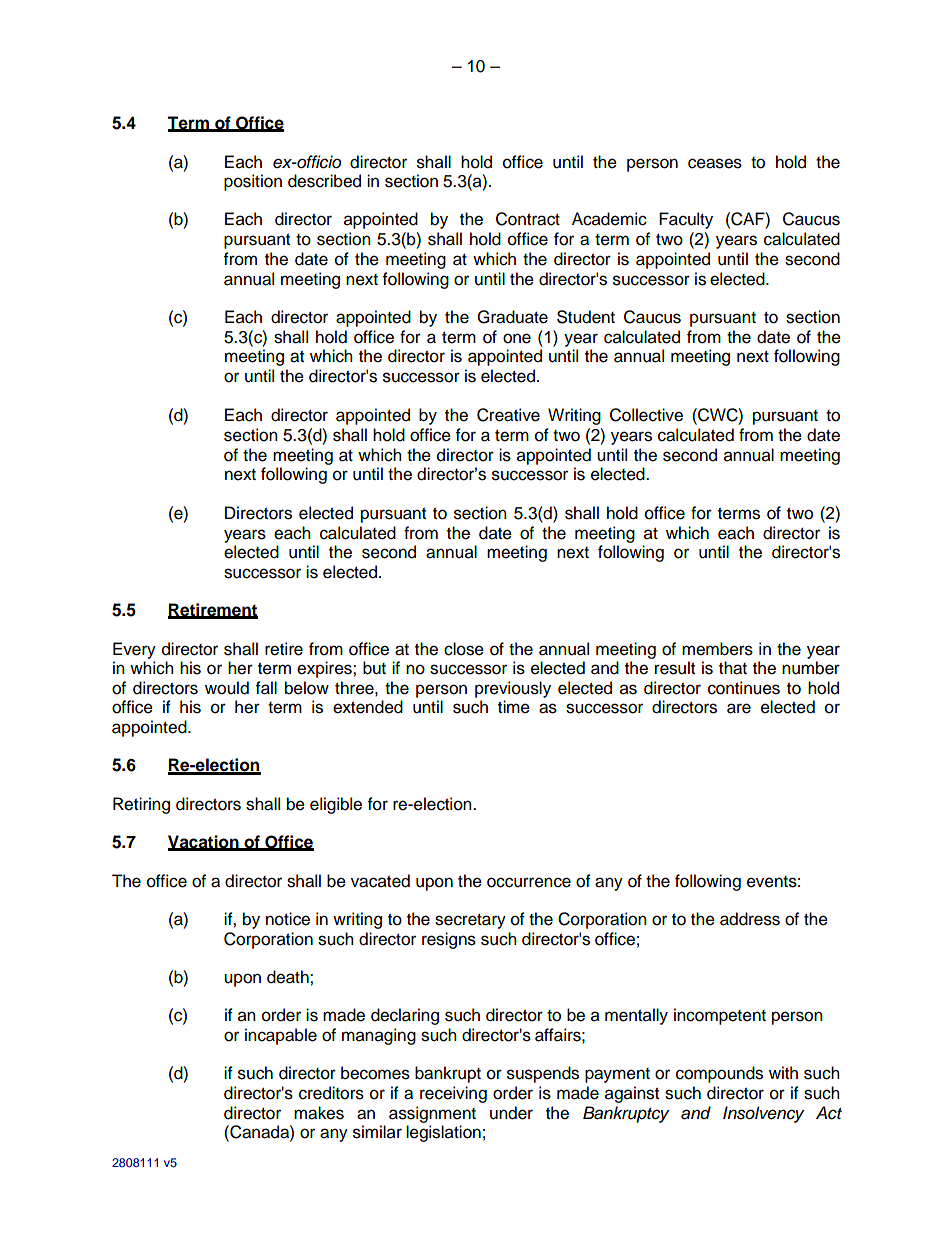 The width and height of the document is (952, 1233). What do you see at coordinates (715, 163) in the document?
I see `ceases` at bounding box center [715, 163].
